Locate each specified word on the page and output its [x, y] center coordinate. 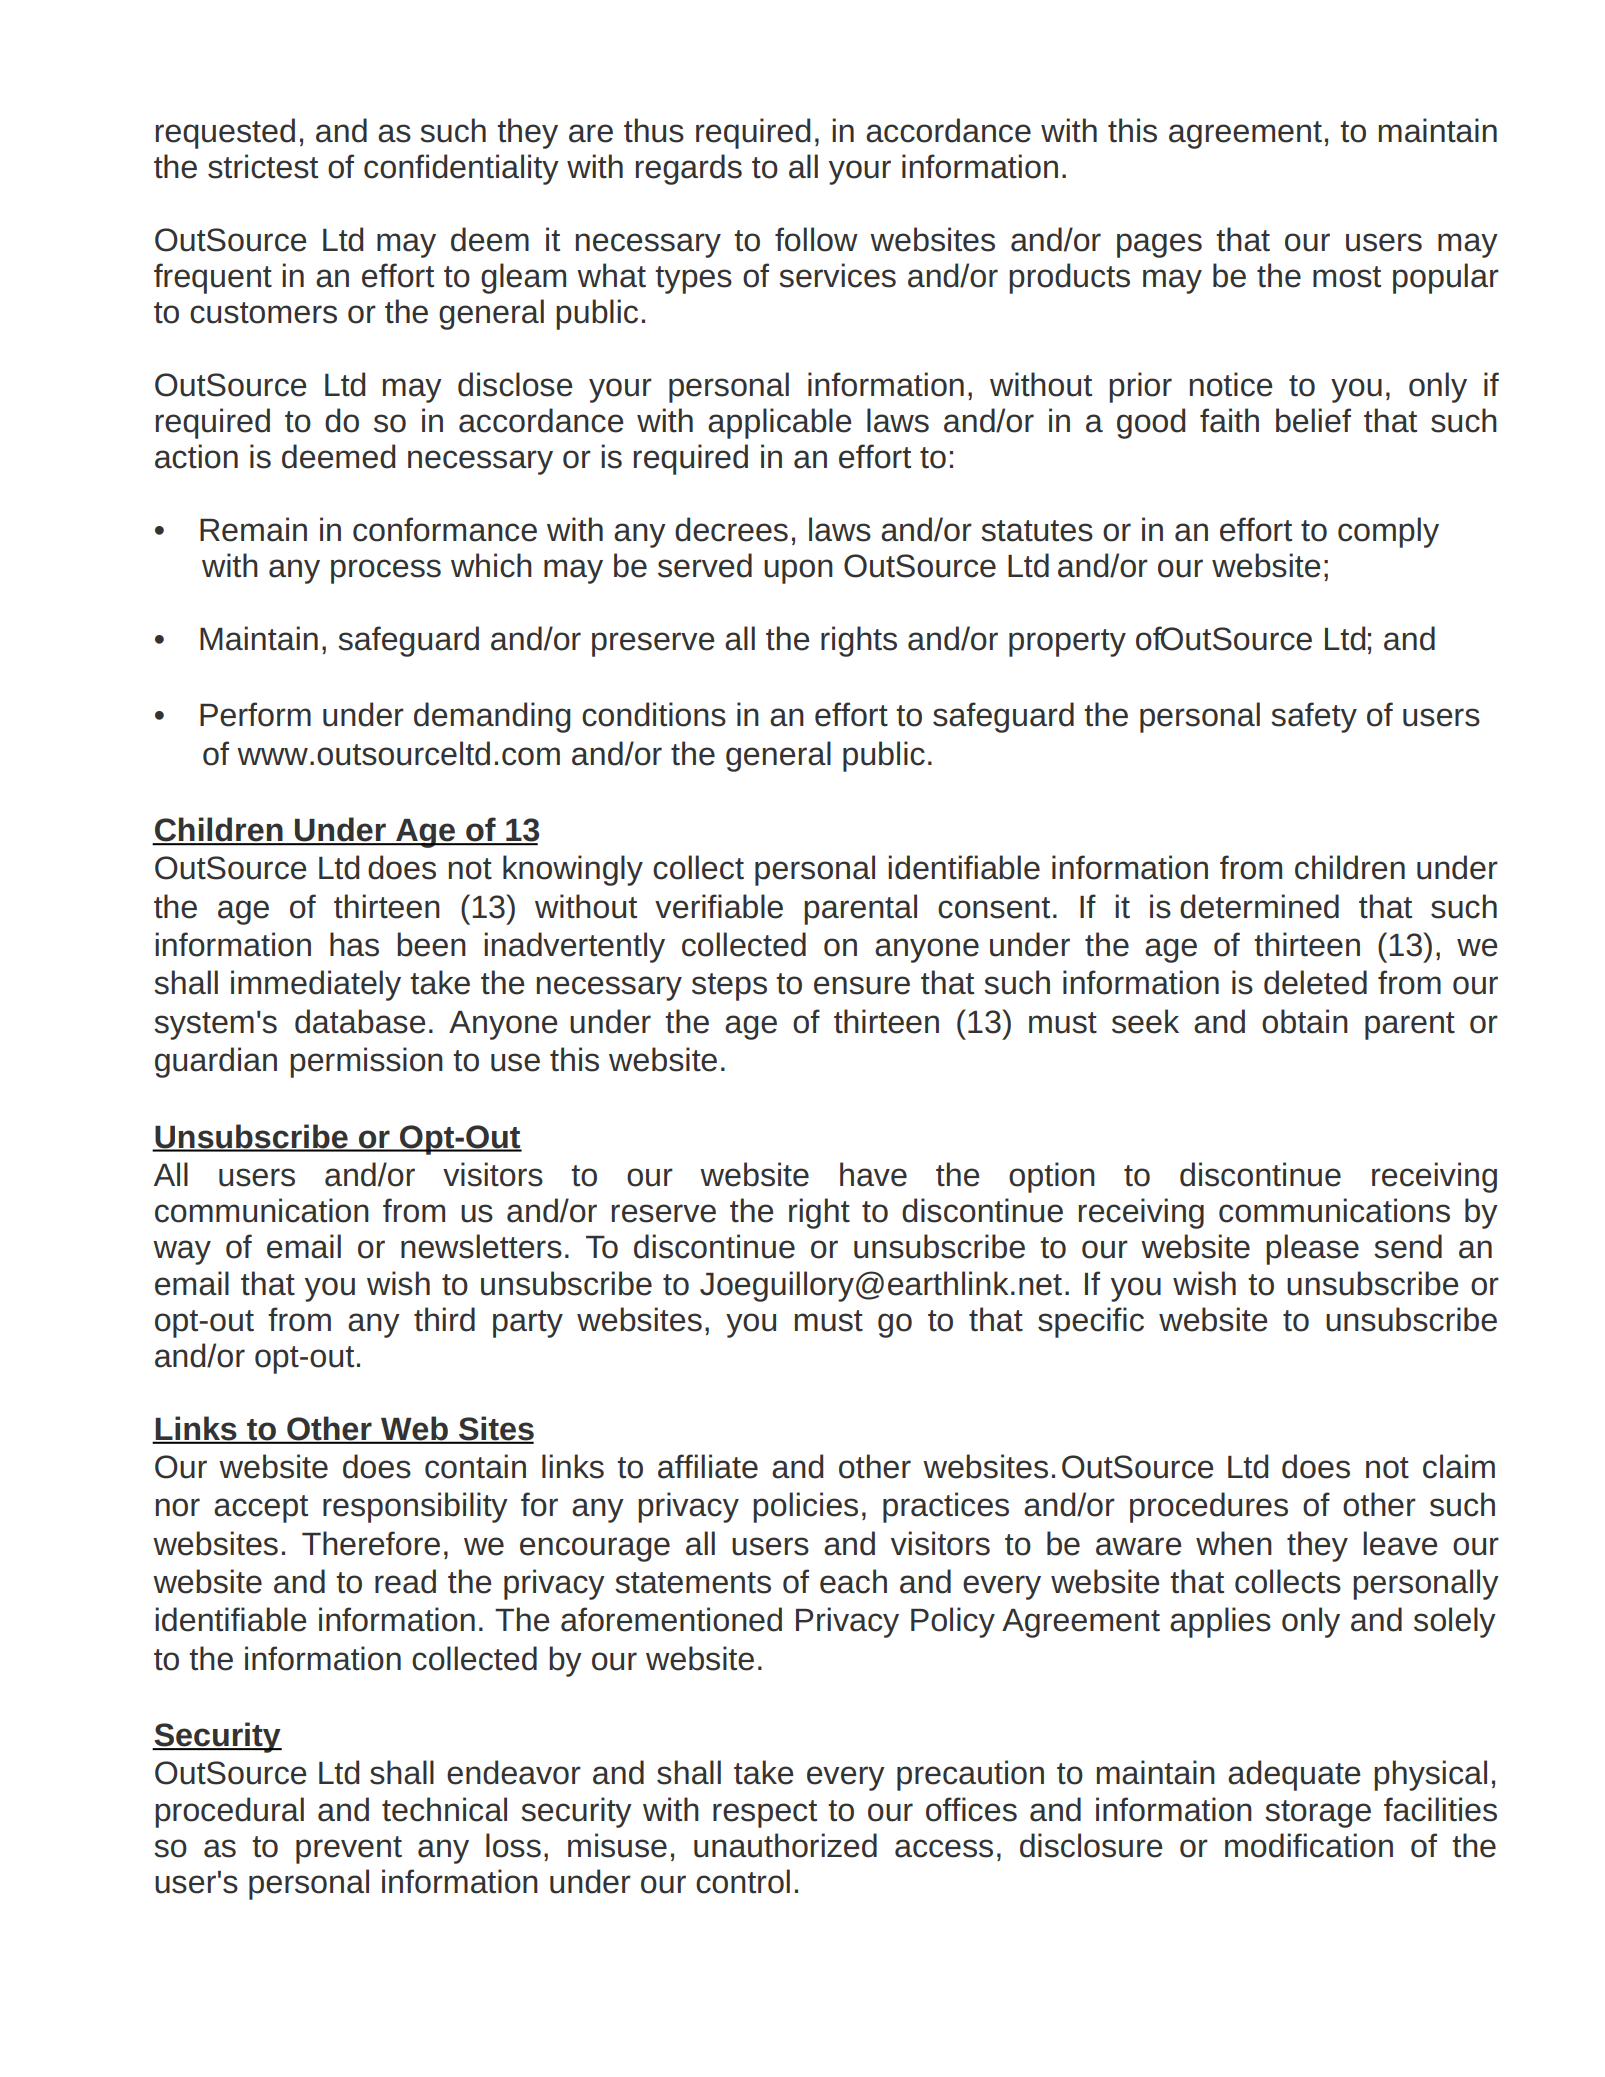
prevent [349, 1850]
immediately [316, 985]
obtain [1305, 1021]
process [386, 571]
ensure [862, 985]
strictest [263, 166]
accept [261, 1509]
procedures [1209, 1507]
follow [816, 239]
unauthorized [785, 1845]
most [1347, 277]
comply [1388, 532]
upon [798, 571]
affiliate [708, 1466]
